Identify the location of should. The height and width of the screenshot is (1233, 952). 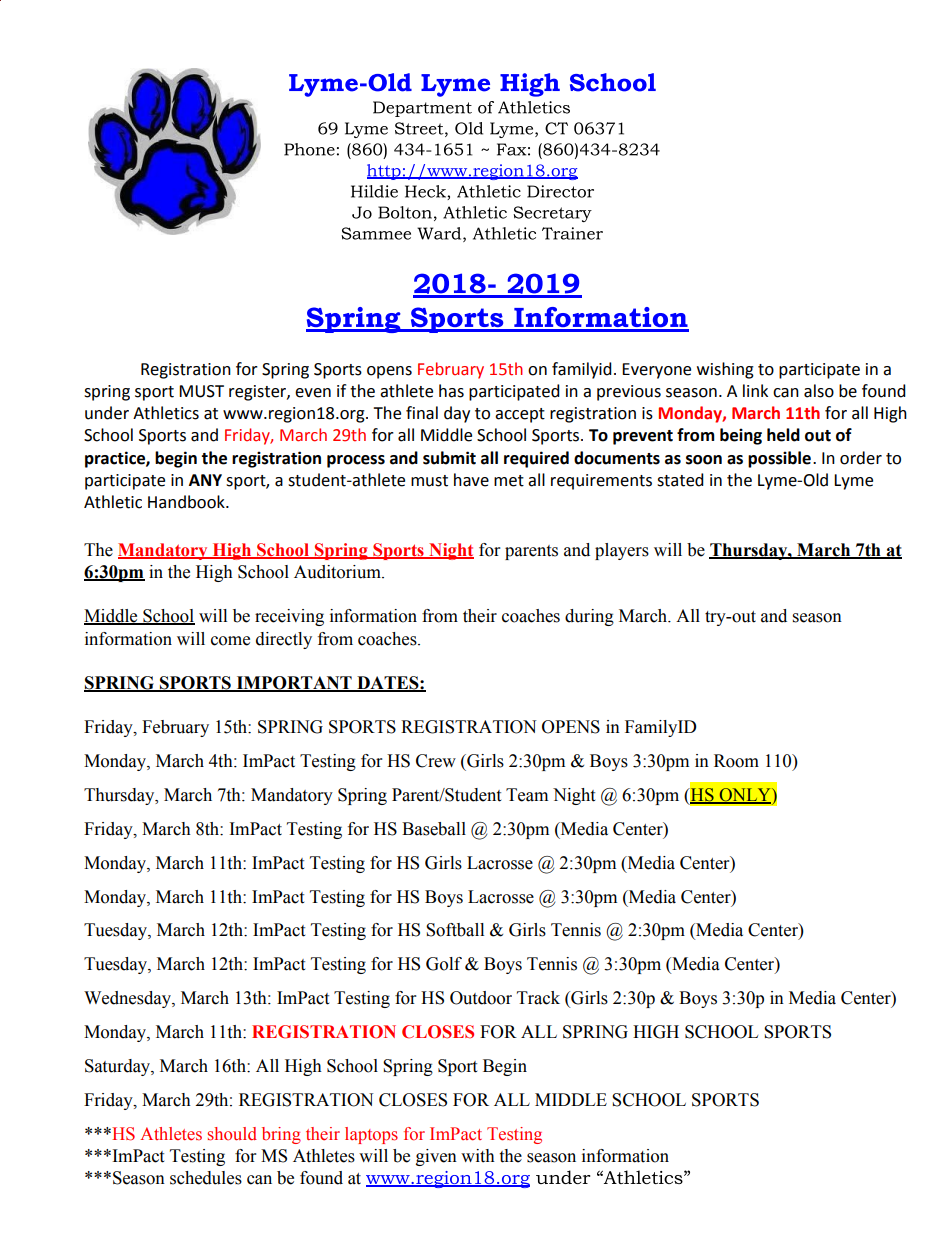
(232, 1134).
